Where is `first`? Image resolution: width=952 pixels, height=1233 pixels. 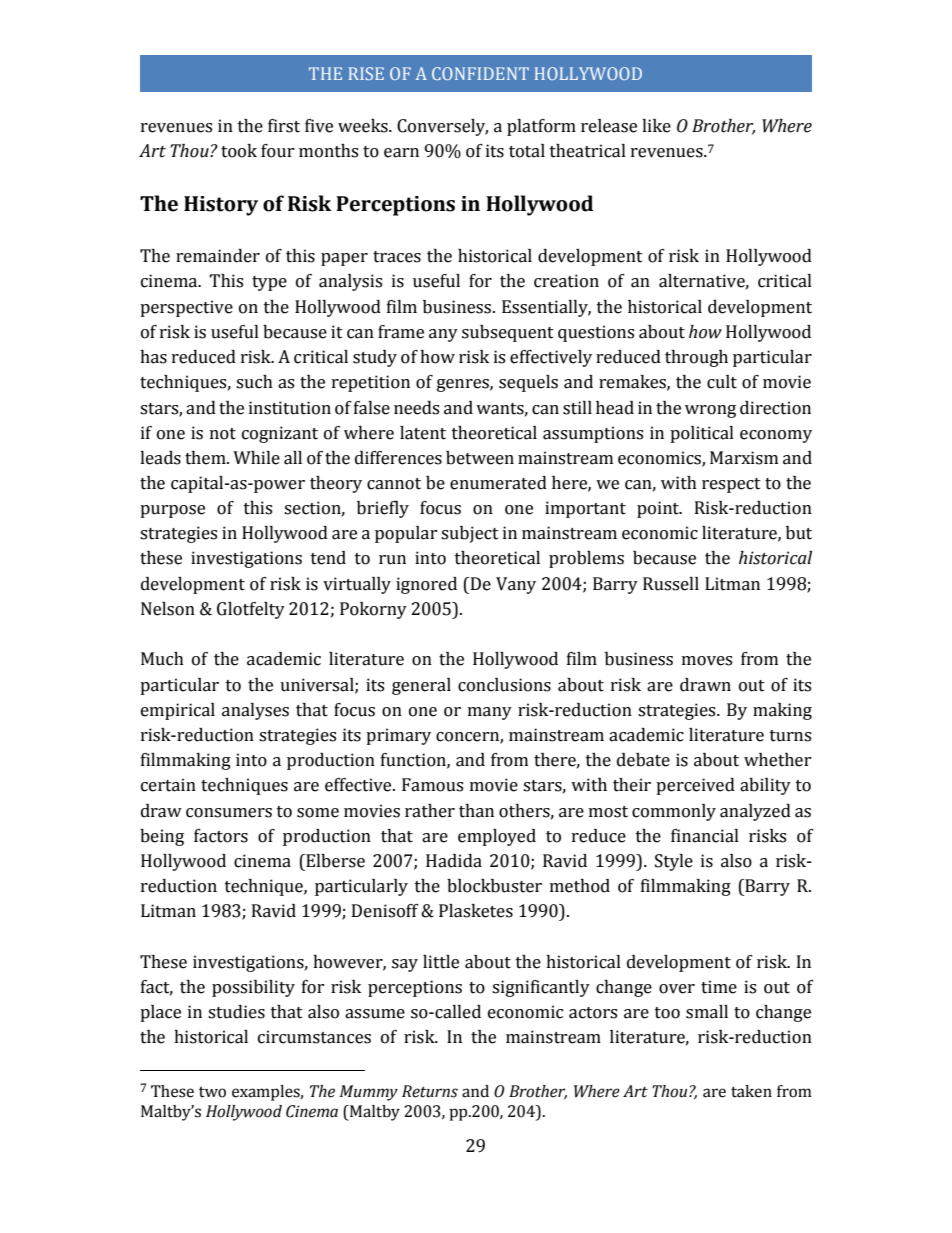 first is located at coordinates (284, 126).
